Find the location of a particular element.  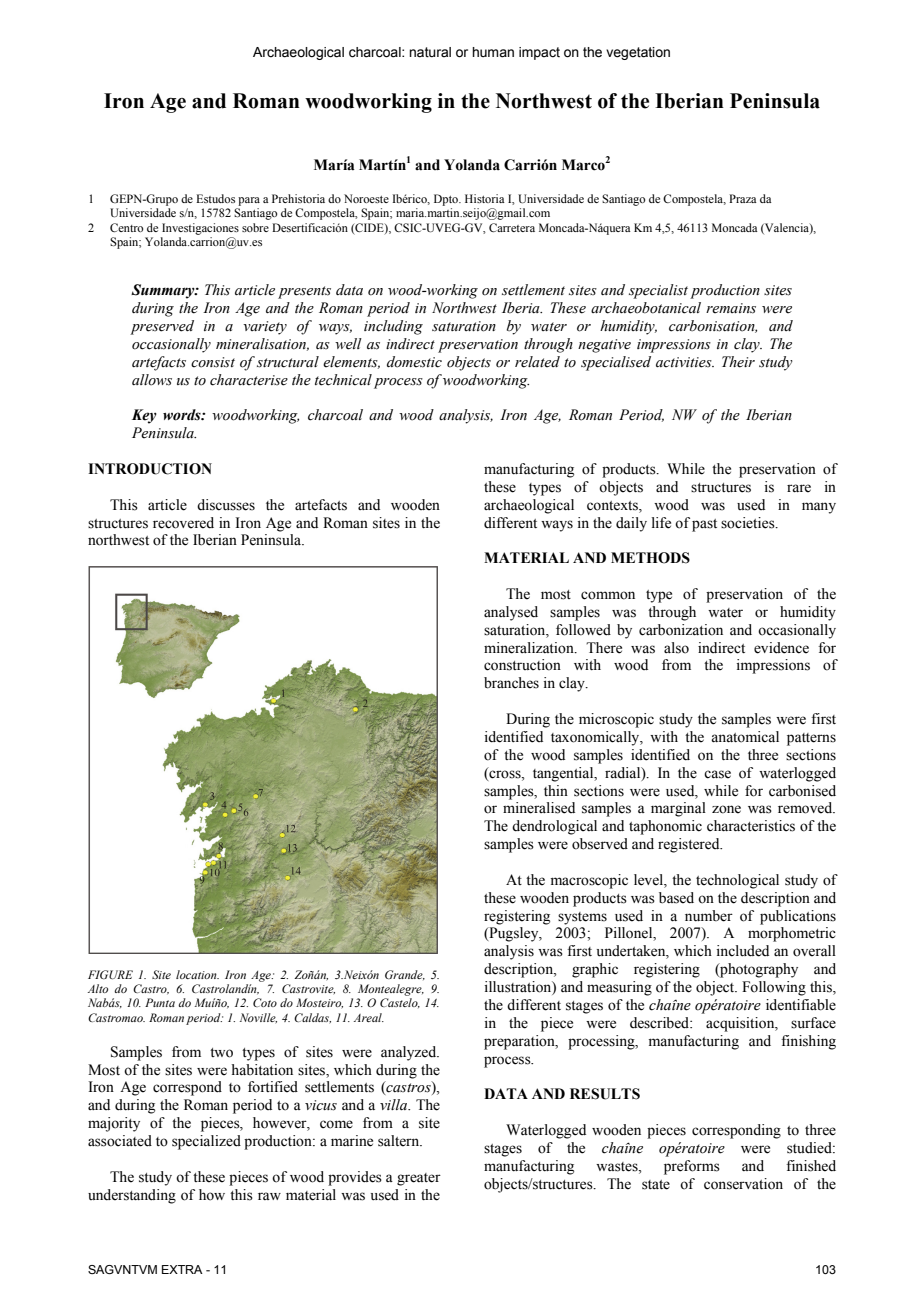

greater is located at coordinates (419, 1179).
